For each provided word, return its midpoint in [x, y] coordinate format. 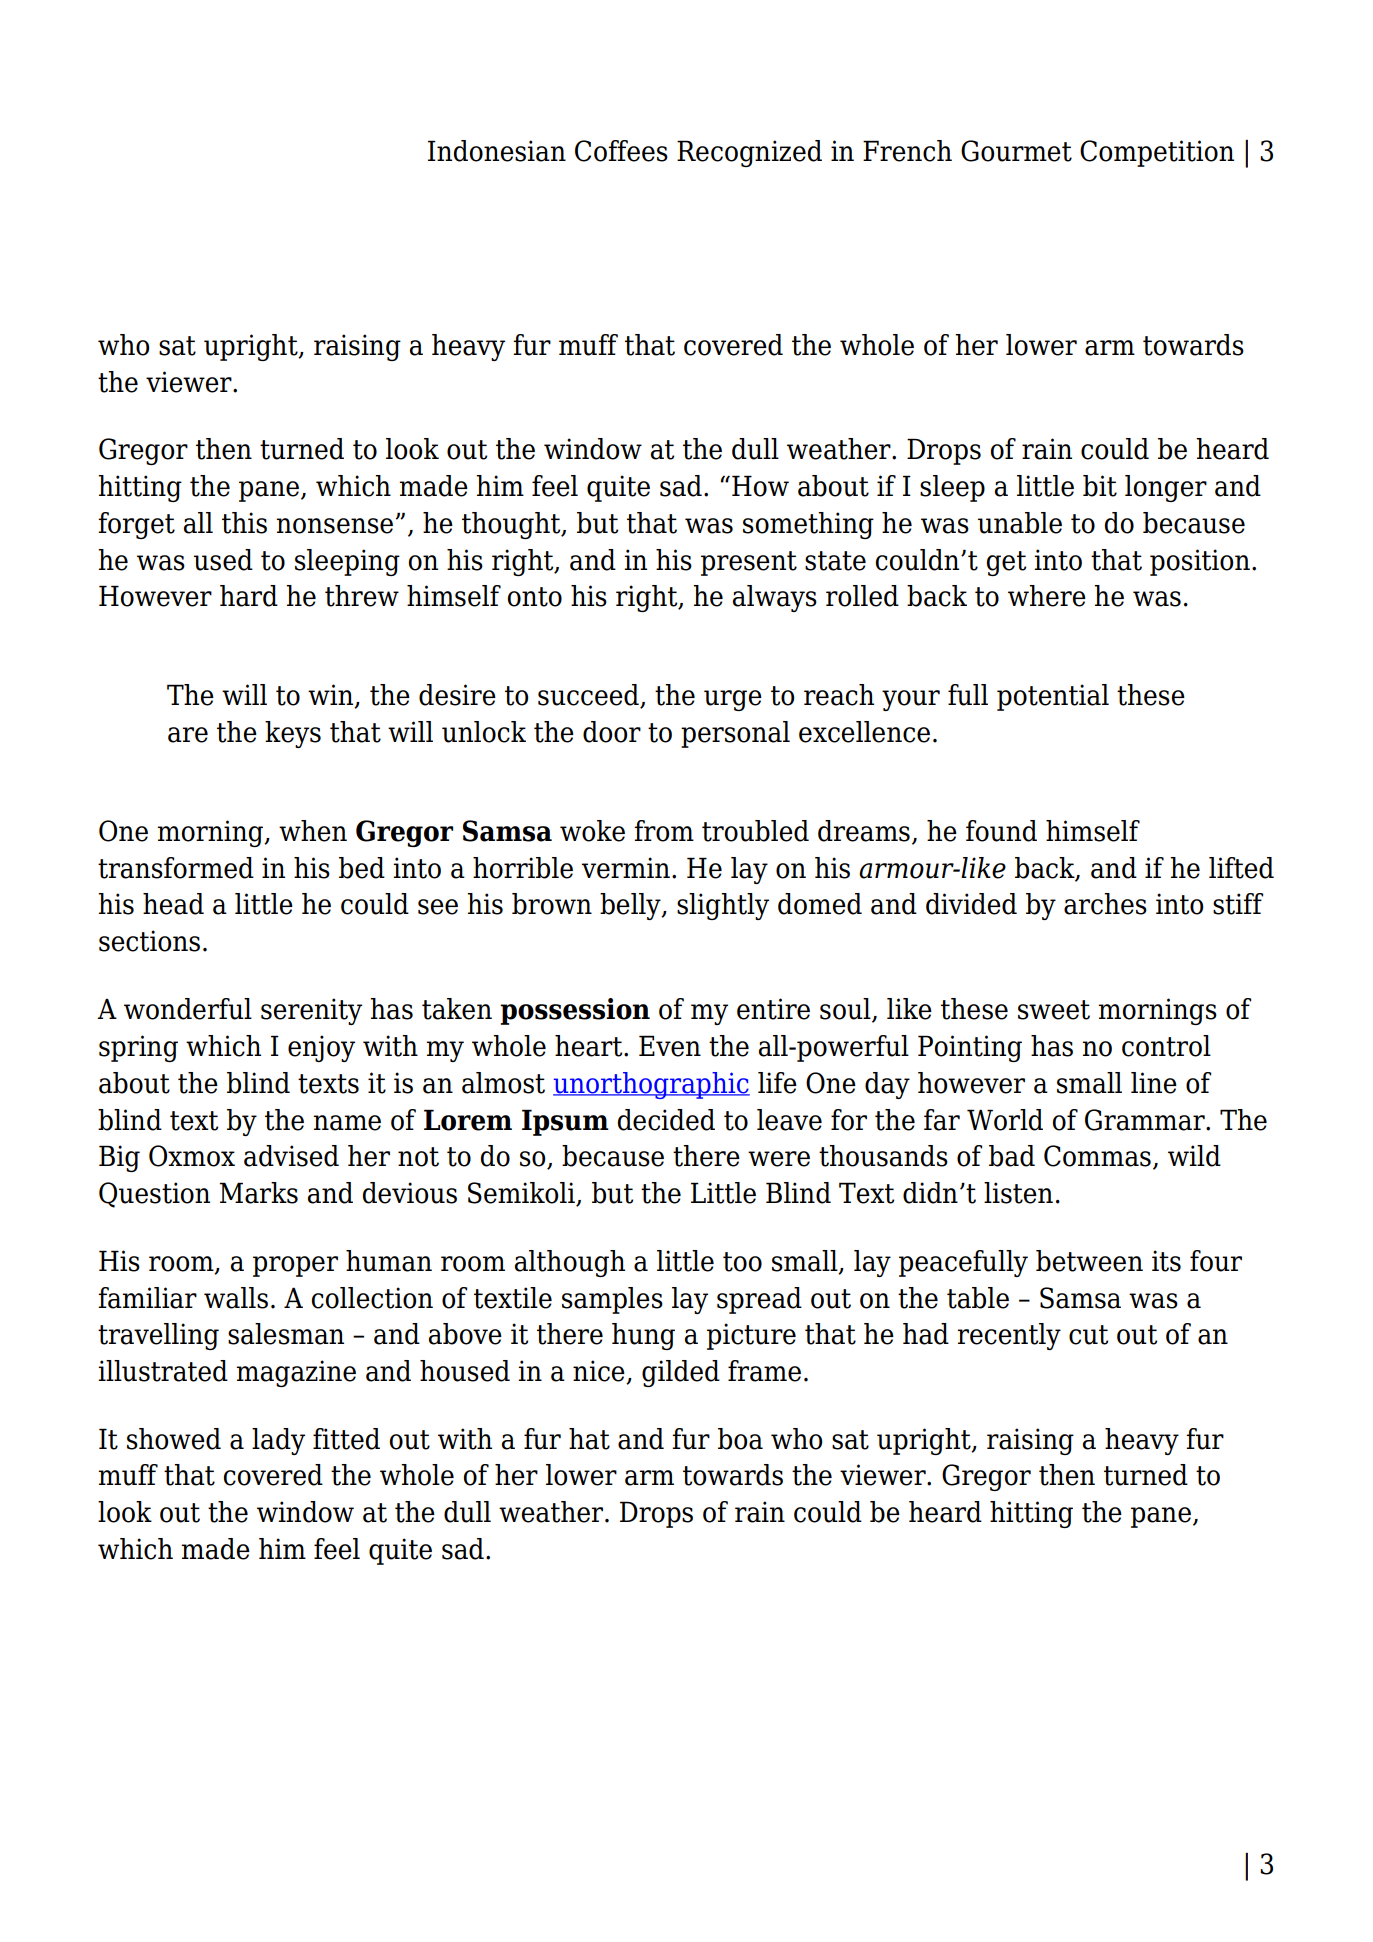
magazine [296, 1373]
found [1001, 831]
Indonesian [497, 151]
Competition [1157, 153]
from [664, 831]
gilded [681, 1373]
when [313, 831]
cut [1088, 1335]
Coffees [621, 151]
